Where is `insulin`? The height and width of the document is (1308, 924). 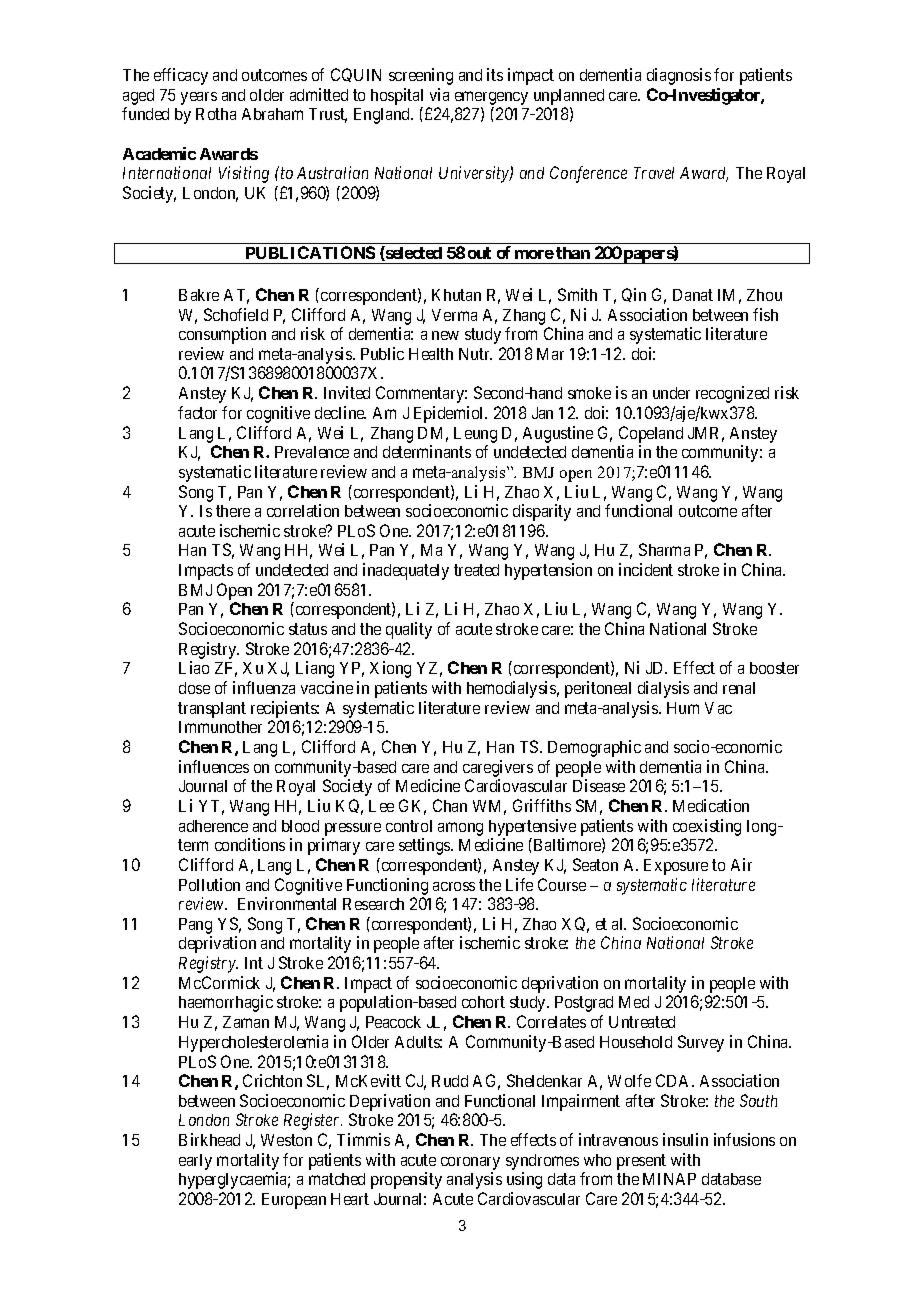 insulin is located at coordinates (685, 1139).
